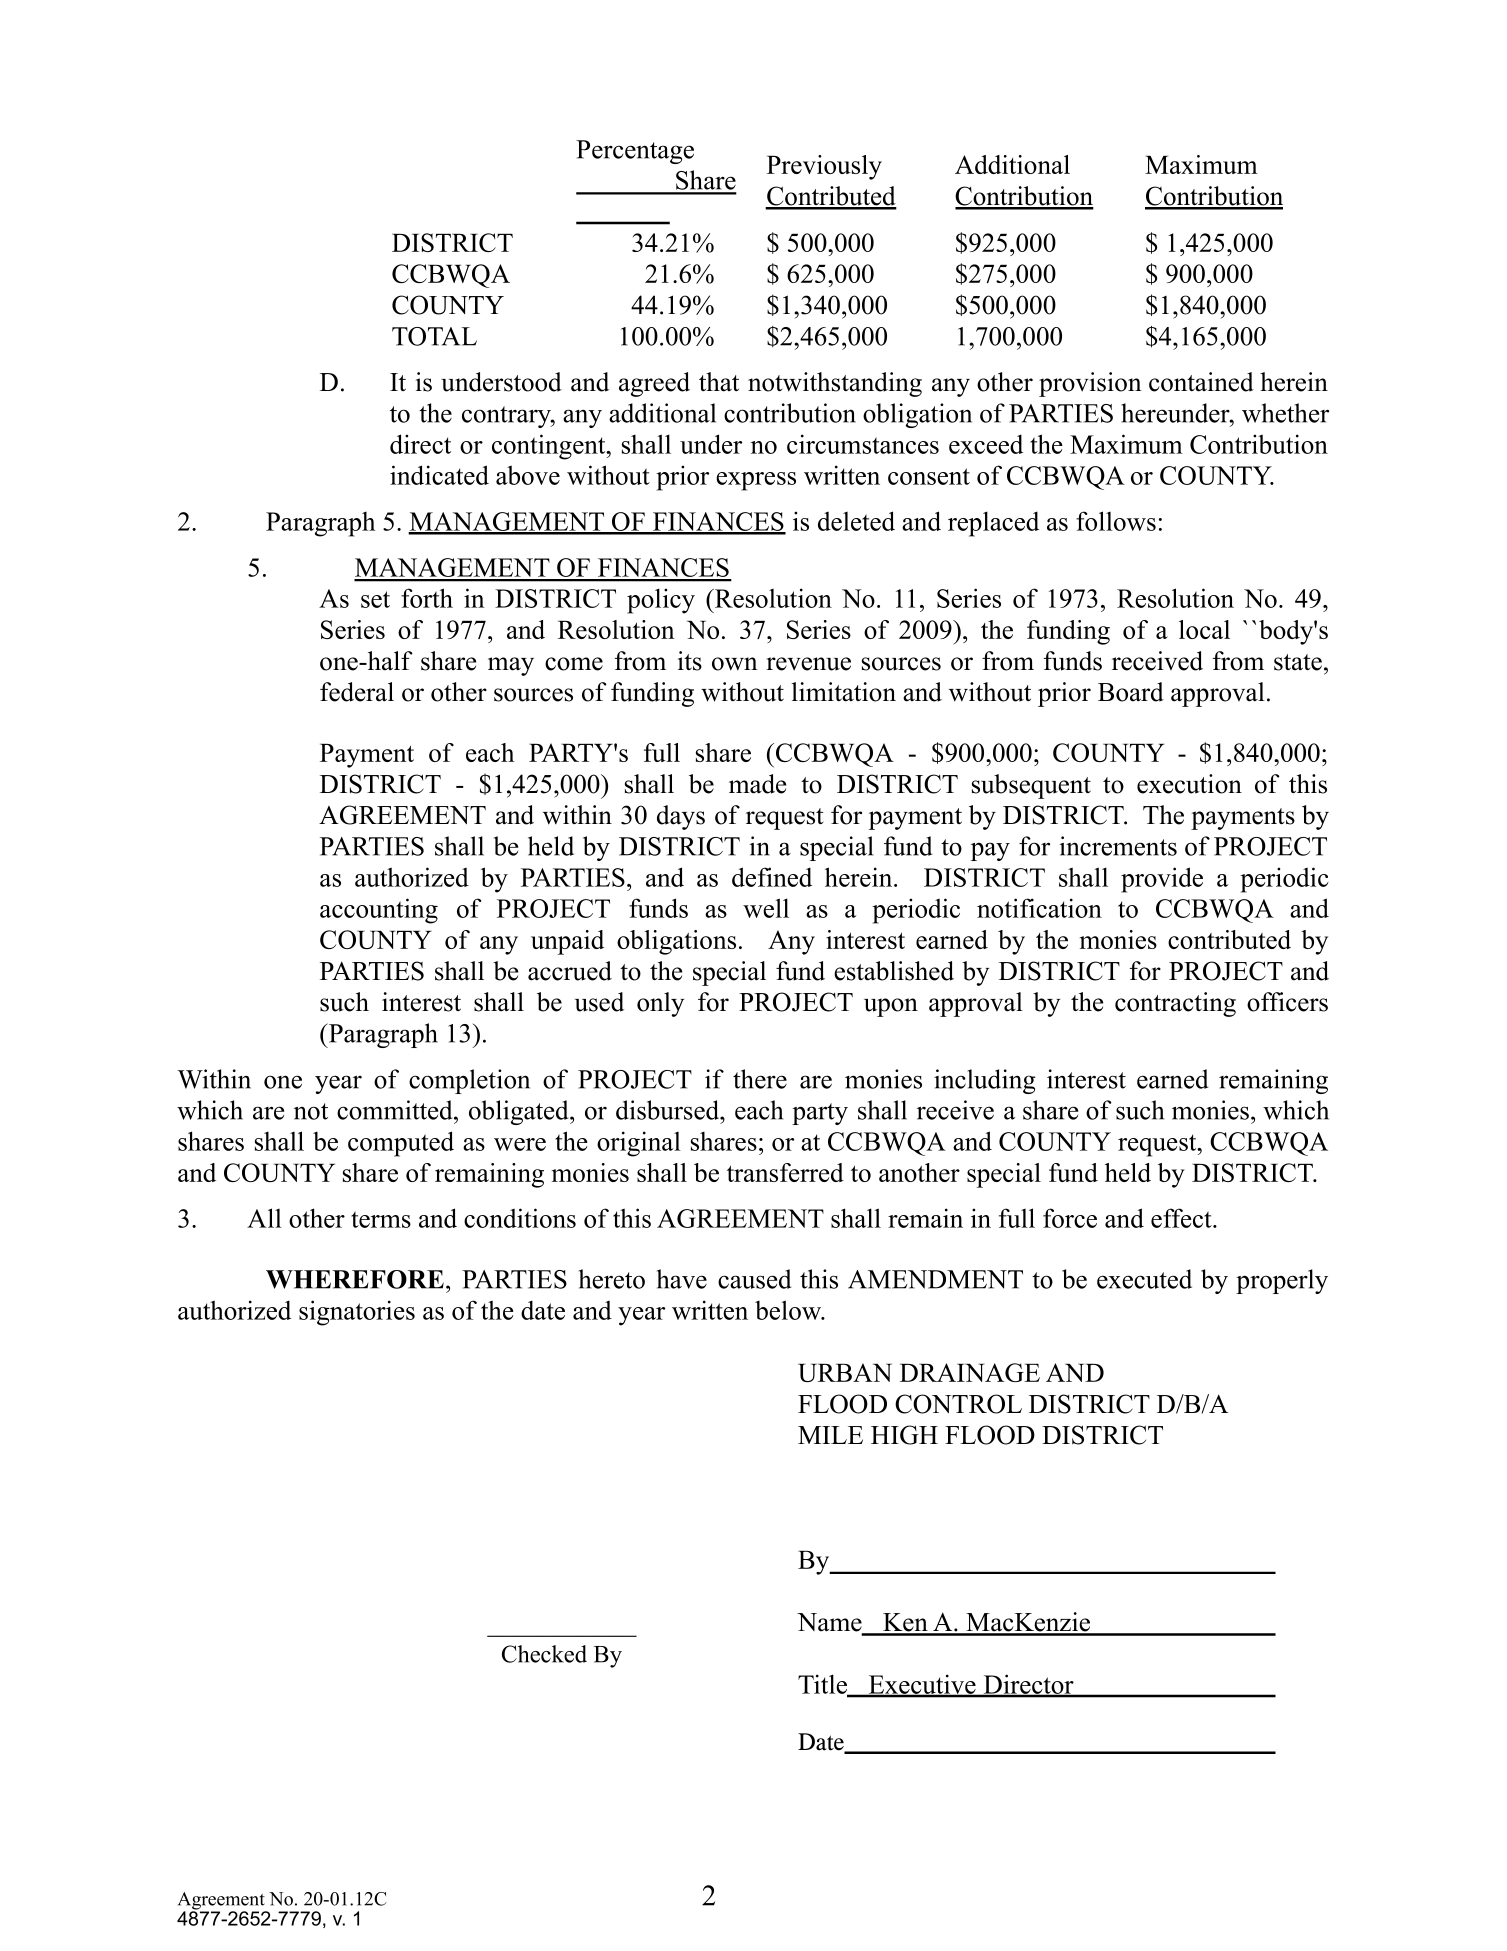  What do you see at coordinates (379, 911) in the page?
I see `accounting` at bounding box center [379, 911].
